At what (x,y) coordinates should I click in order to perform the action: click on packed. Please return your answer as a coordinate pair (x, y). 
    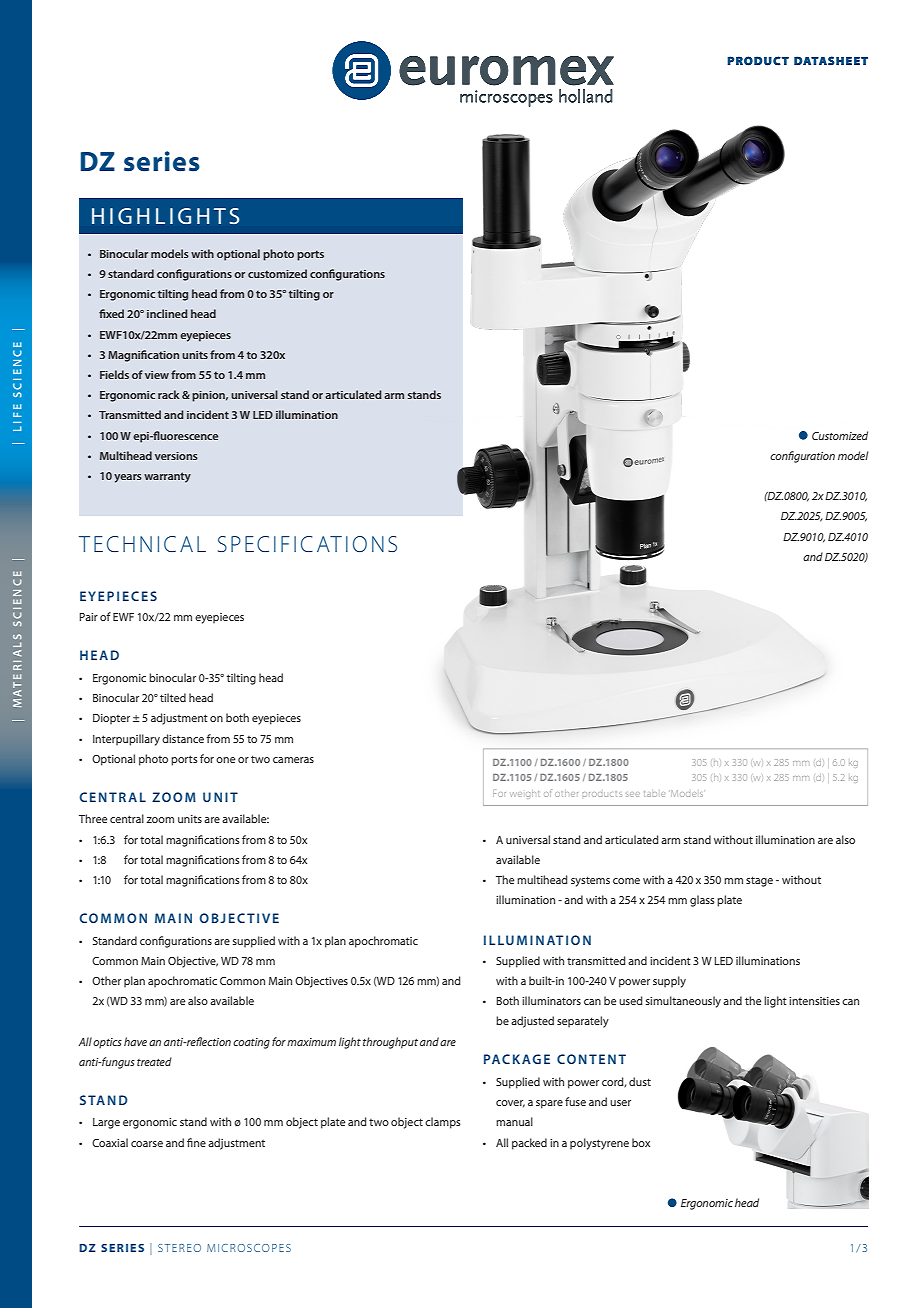
    Looking at the image, I should click on (529, 1144).
